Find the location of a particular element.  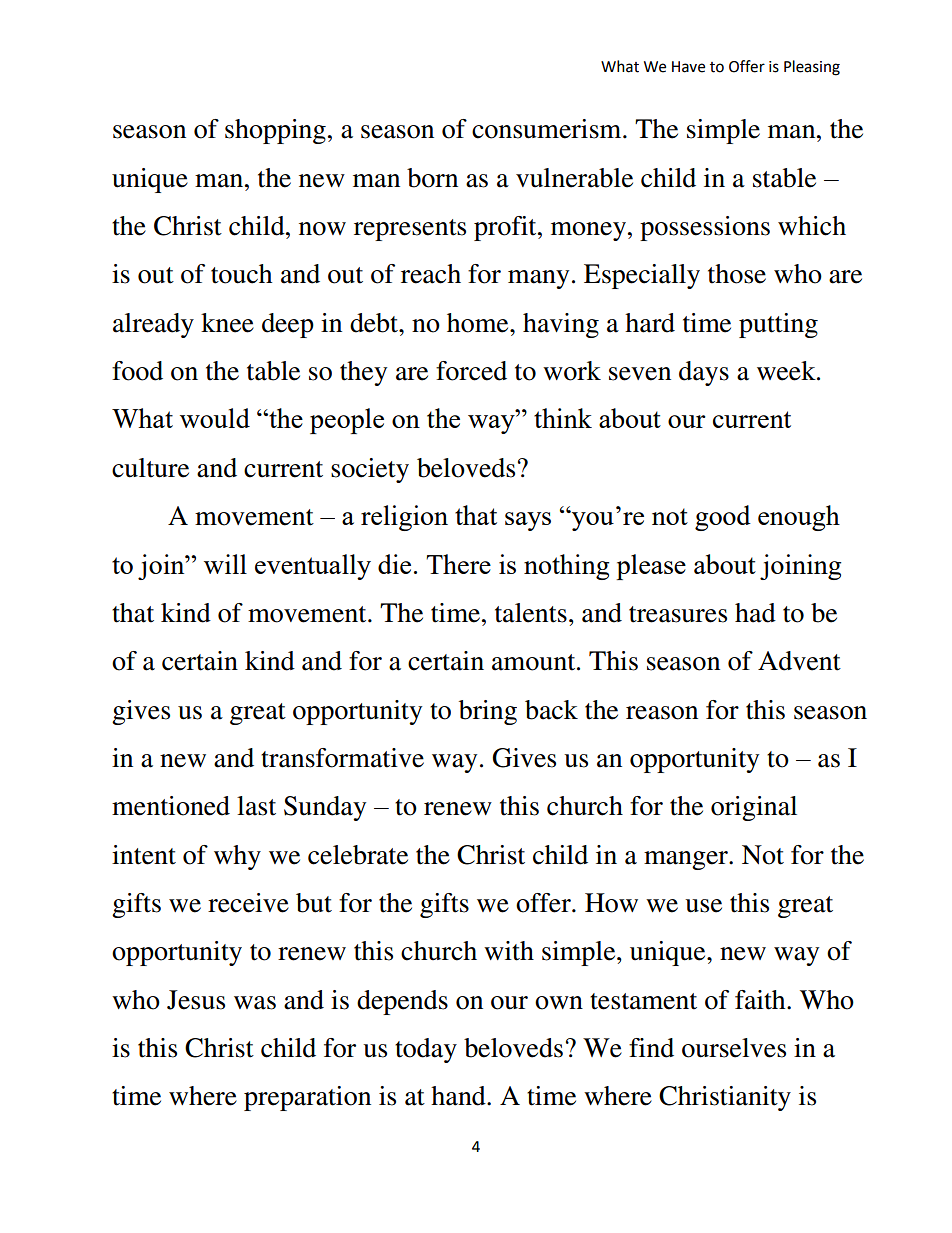

consumerism is located at coordinates (548, 129).
